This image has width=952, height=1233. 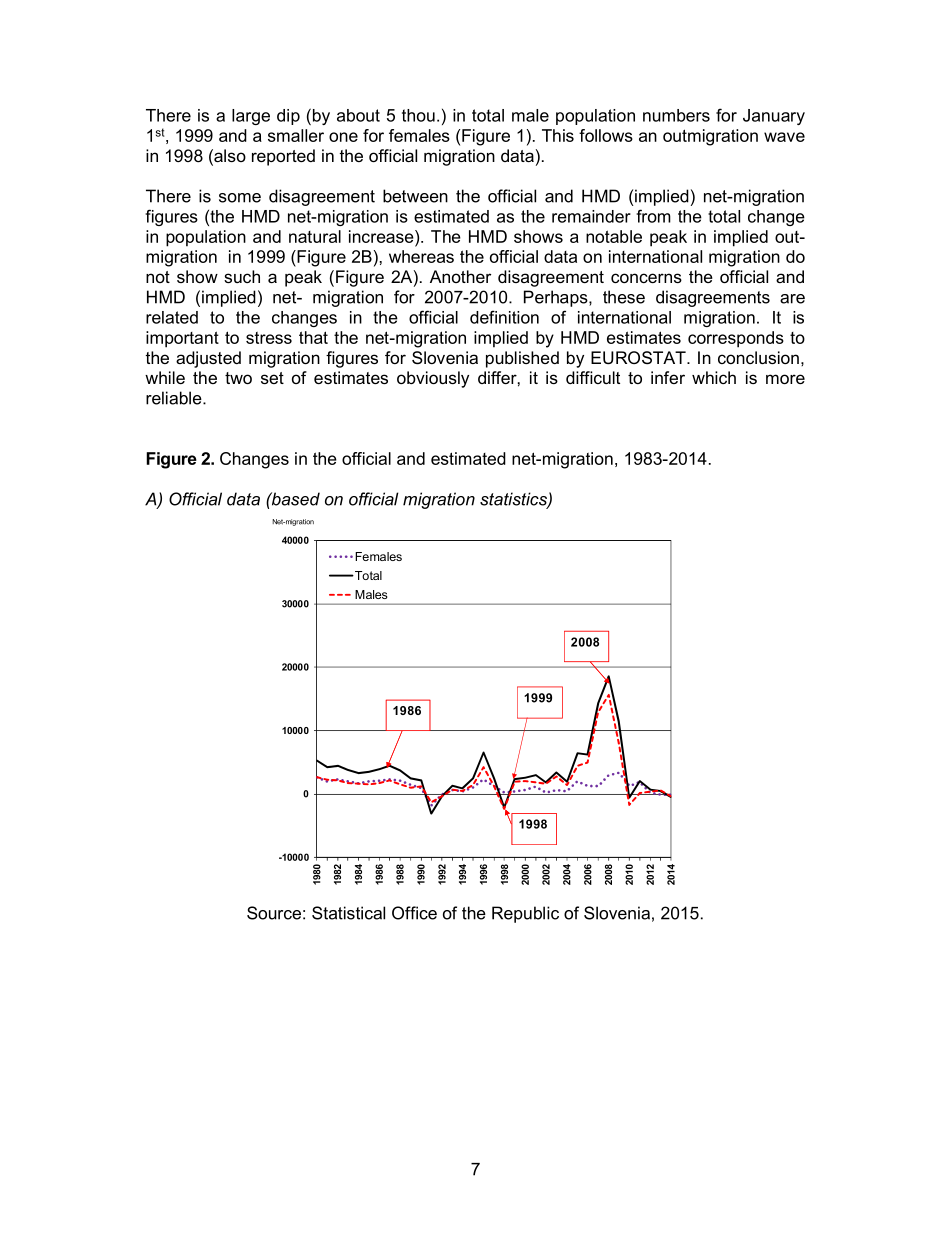 I want to click on Office, so click(x=414, y=913).
